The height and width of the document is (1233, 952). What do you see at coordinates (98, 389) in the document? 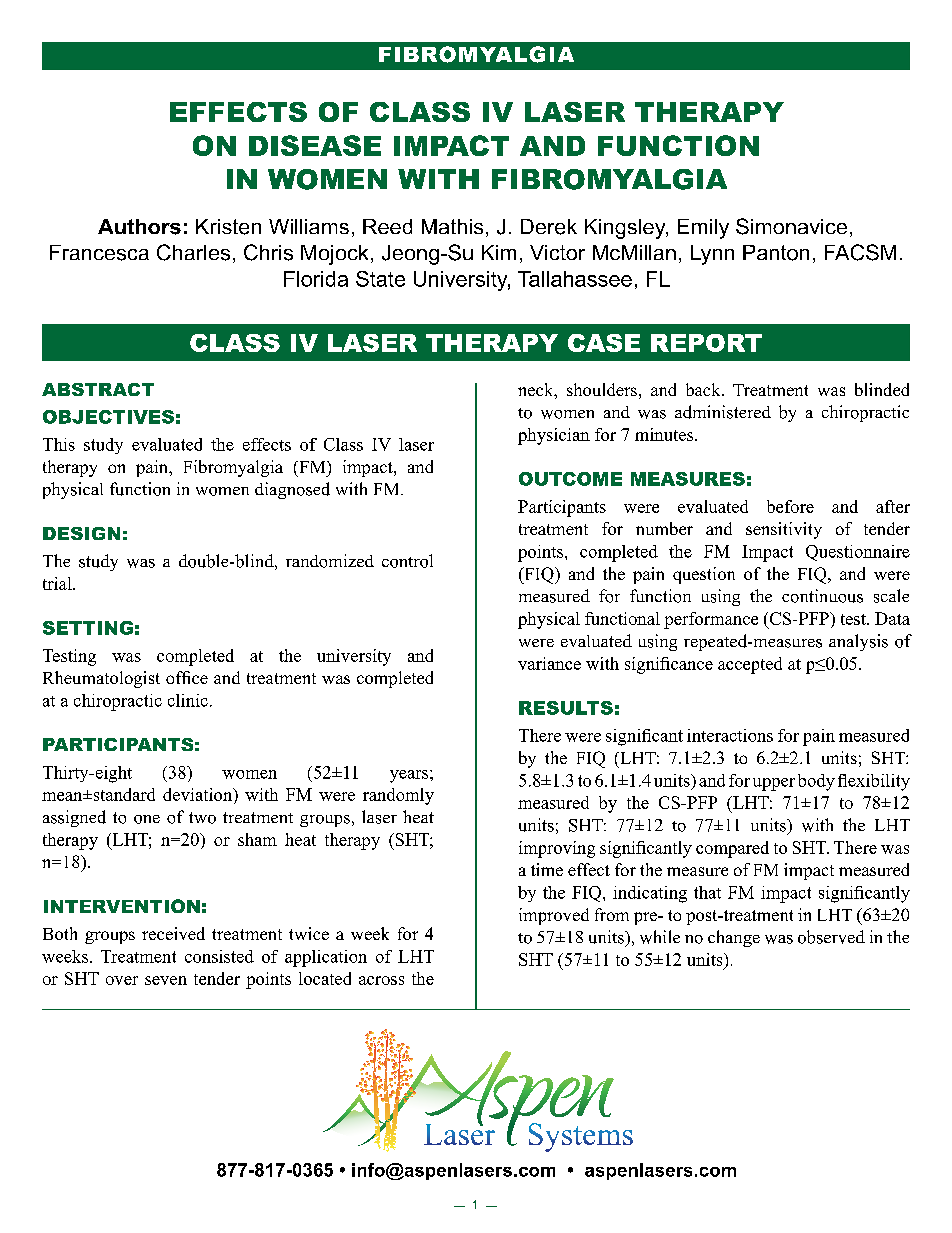
I see `ABSTRACT` at bounding box center [98, 389].
